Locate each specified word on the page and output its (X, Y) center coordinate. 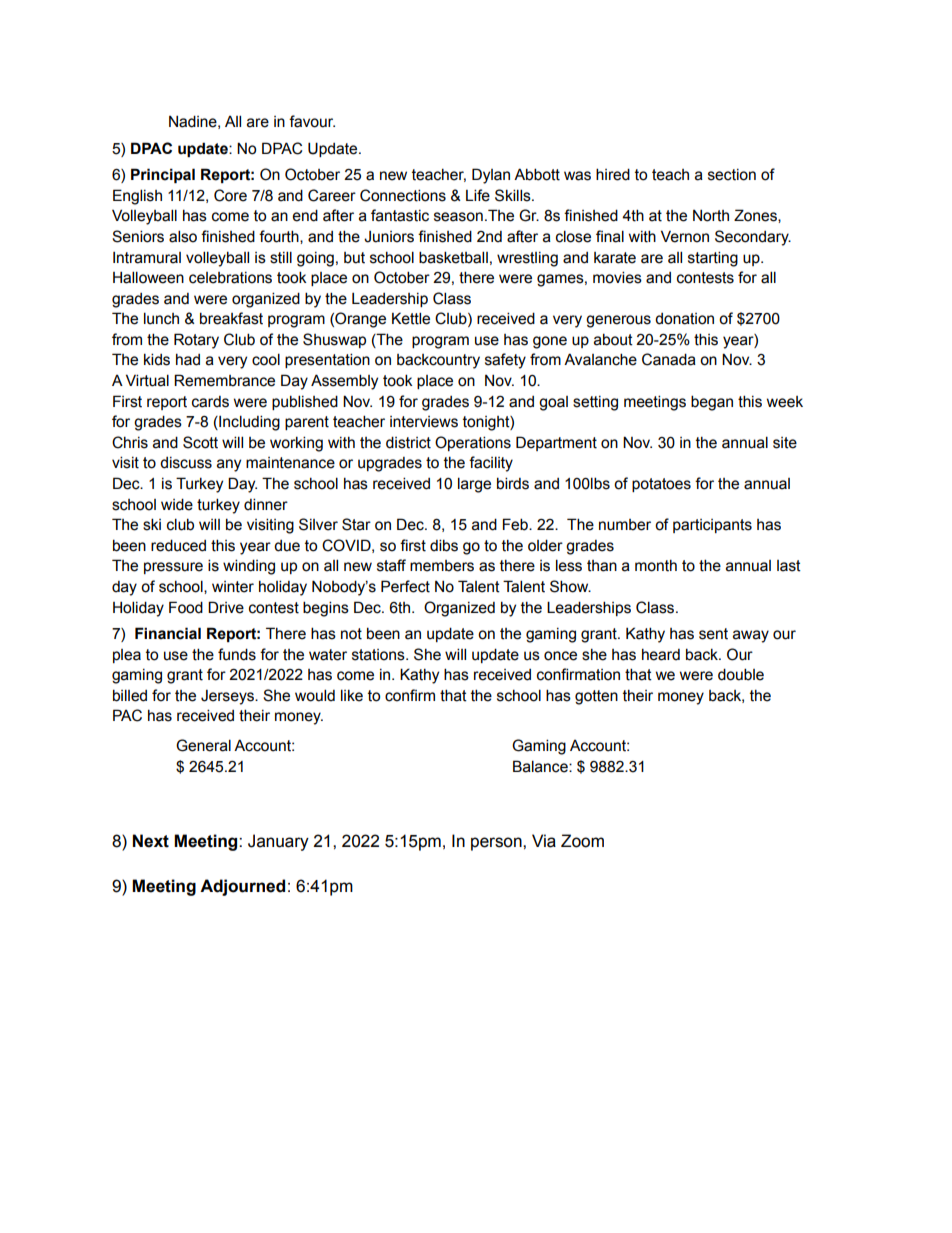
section (732, 175)
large (474, 485)
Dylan (491, 176)
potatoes (661, 485)
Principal (163, 175)
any (229, 465)
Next (151, 841)
